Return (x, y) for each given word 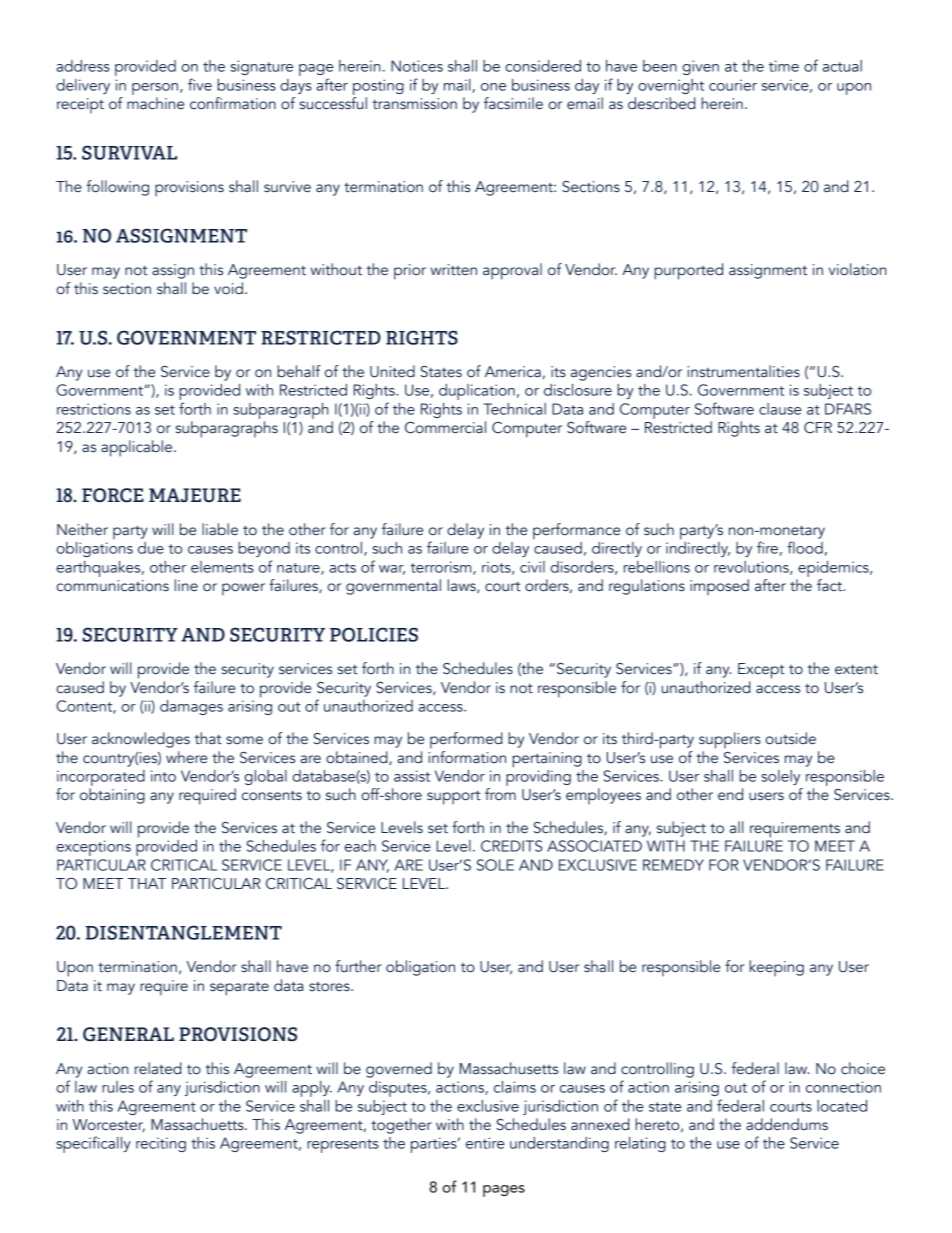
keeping (776, 968)
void (228, 288)
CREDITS (511, 846)
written (453, 270)
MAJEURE (195, 495)
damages (191, 707)
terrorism (442, 568)
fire (767, 547)
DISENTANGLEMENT (184, 932)
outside (790, 738)
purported (688, 271)
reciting (161, 1144)
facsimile (513, 103)
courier (733, 85)
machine (155, 103)
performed (466, 740)
